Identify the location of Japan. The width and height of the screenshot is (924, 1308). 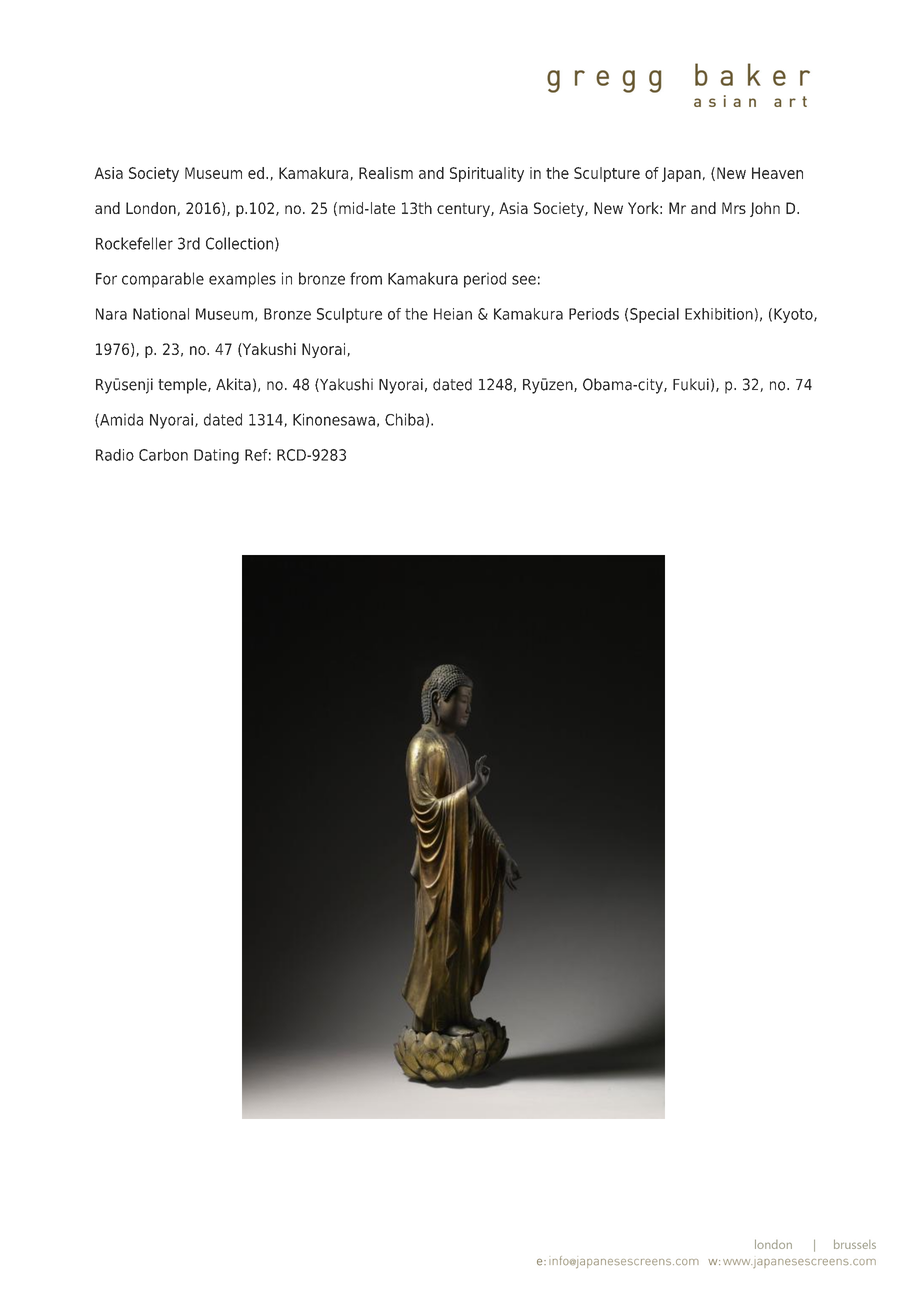
(681, 174).
